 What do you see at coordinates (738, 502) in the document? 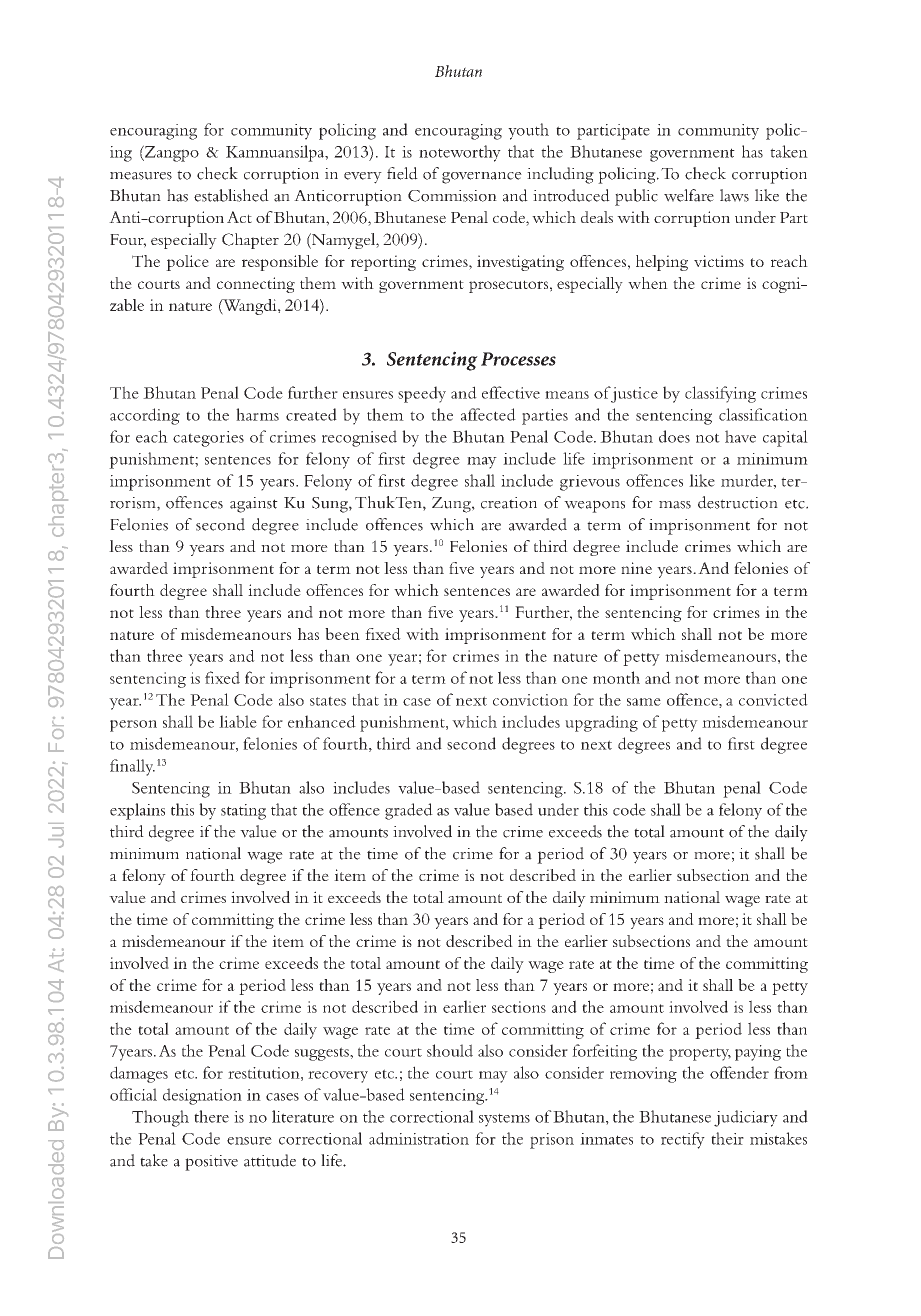
I see `destruction` at bounding box center [738, 502].
